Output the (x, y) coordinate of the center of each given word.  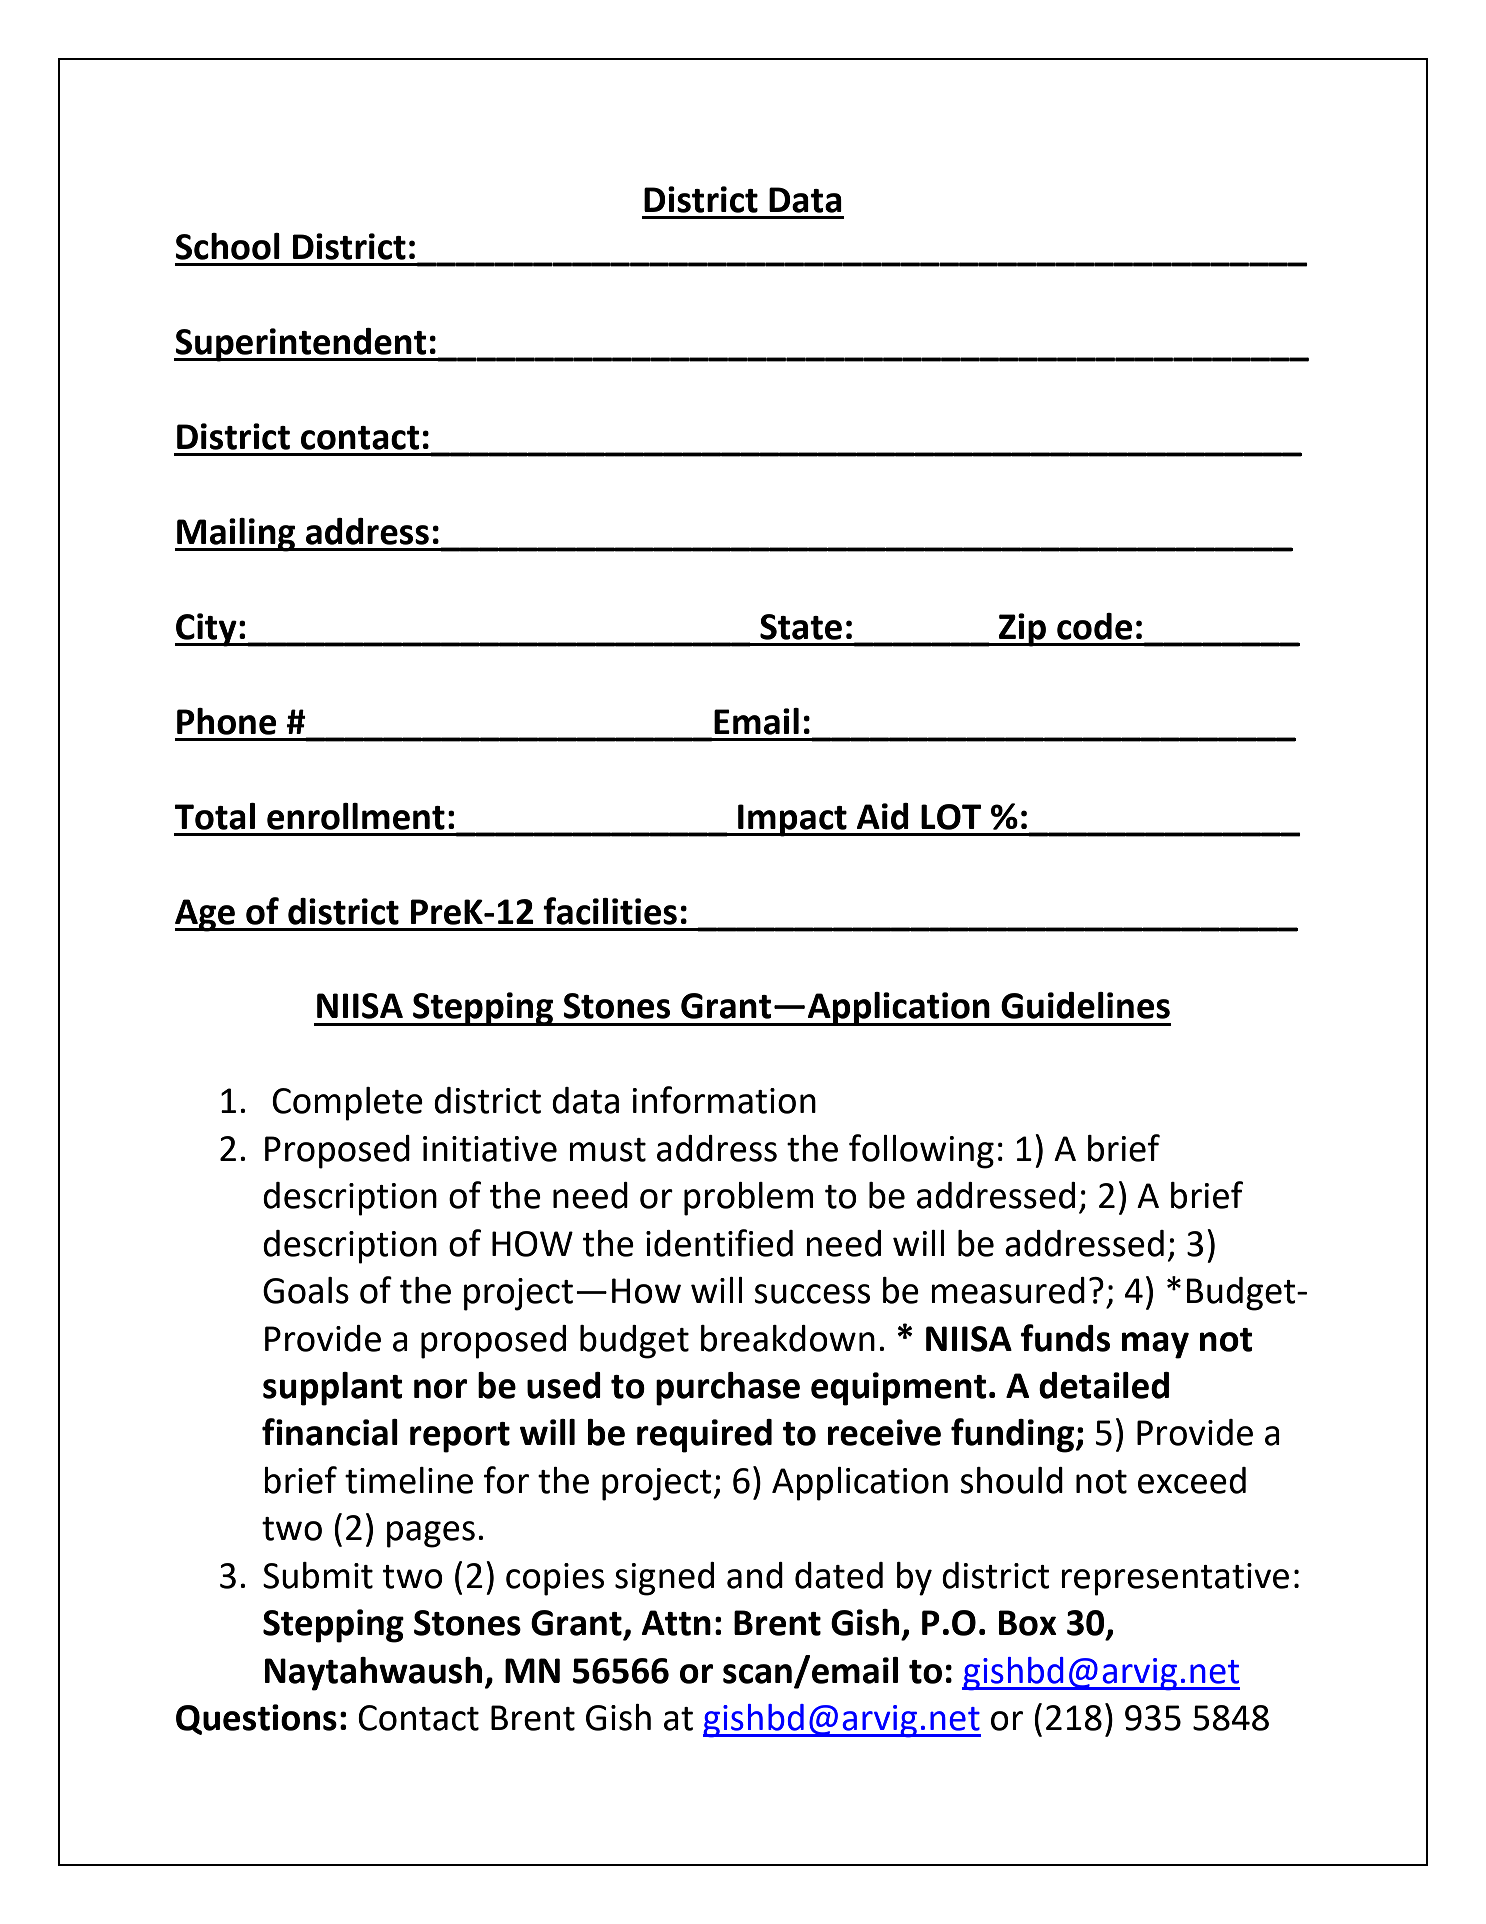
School (227, 246)
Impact (792, 820)
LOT (951, 817)
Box (1028, 1623)
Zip (1022, 630)
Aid (883, 816)
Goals (306, 1290)
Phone (226, 721)
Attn (676, 1623)
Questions (256, 1719)
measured (1008, 1290)
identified (719, 1243)
